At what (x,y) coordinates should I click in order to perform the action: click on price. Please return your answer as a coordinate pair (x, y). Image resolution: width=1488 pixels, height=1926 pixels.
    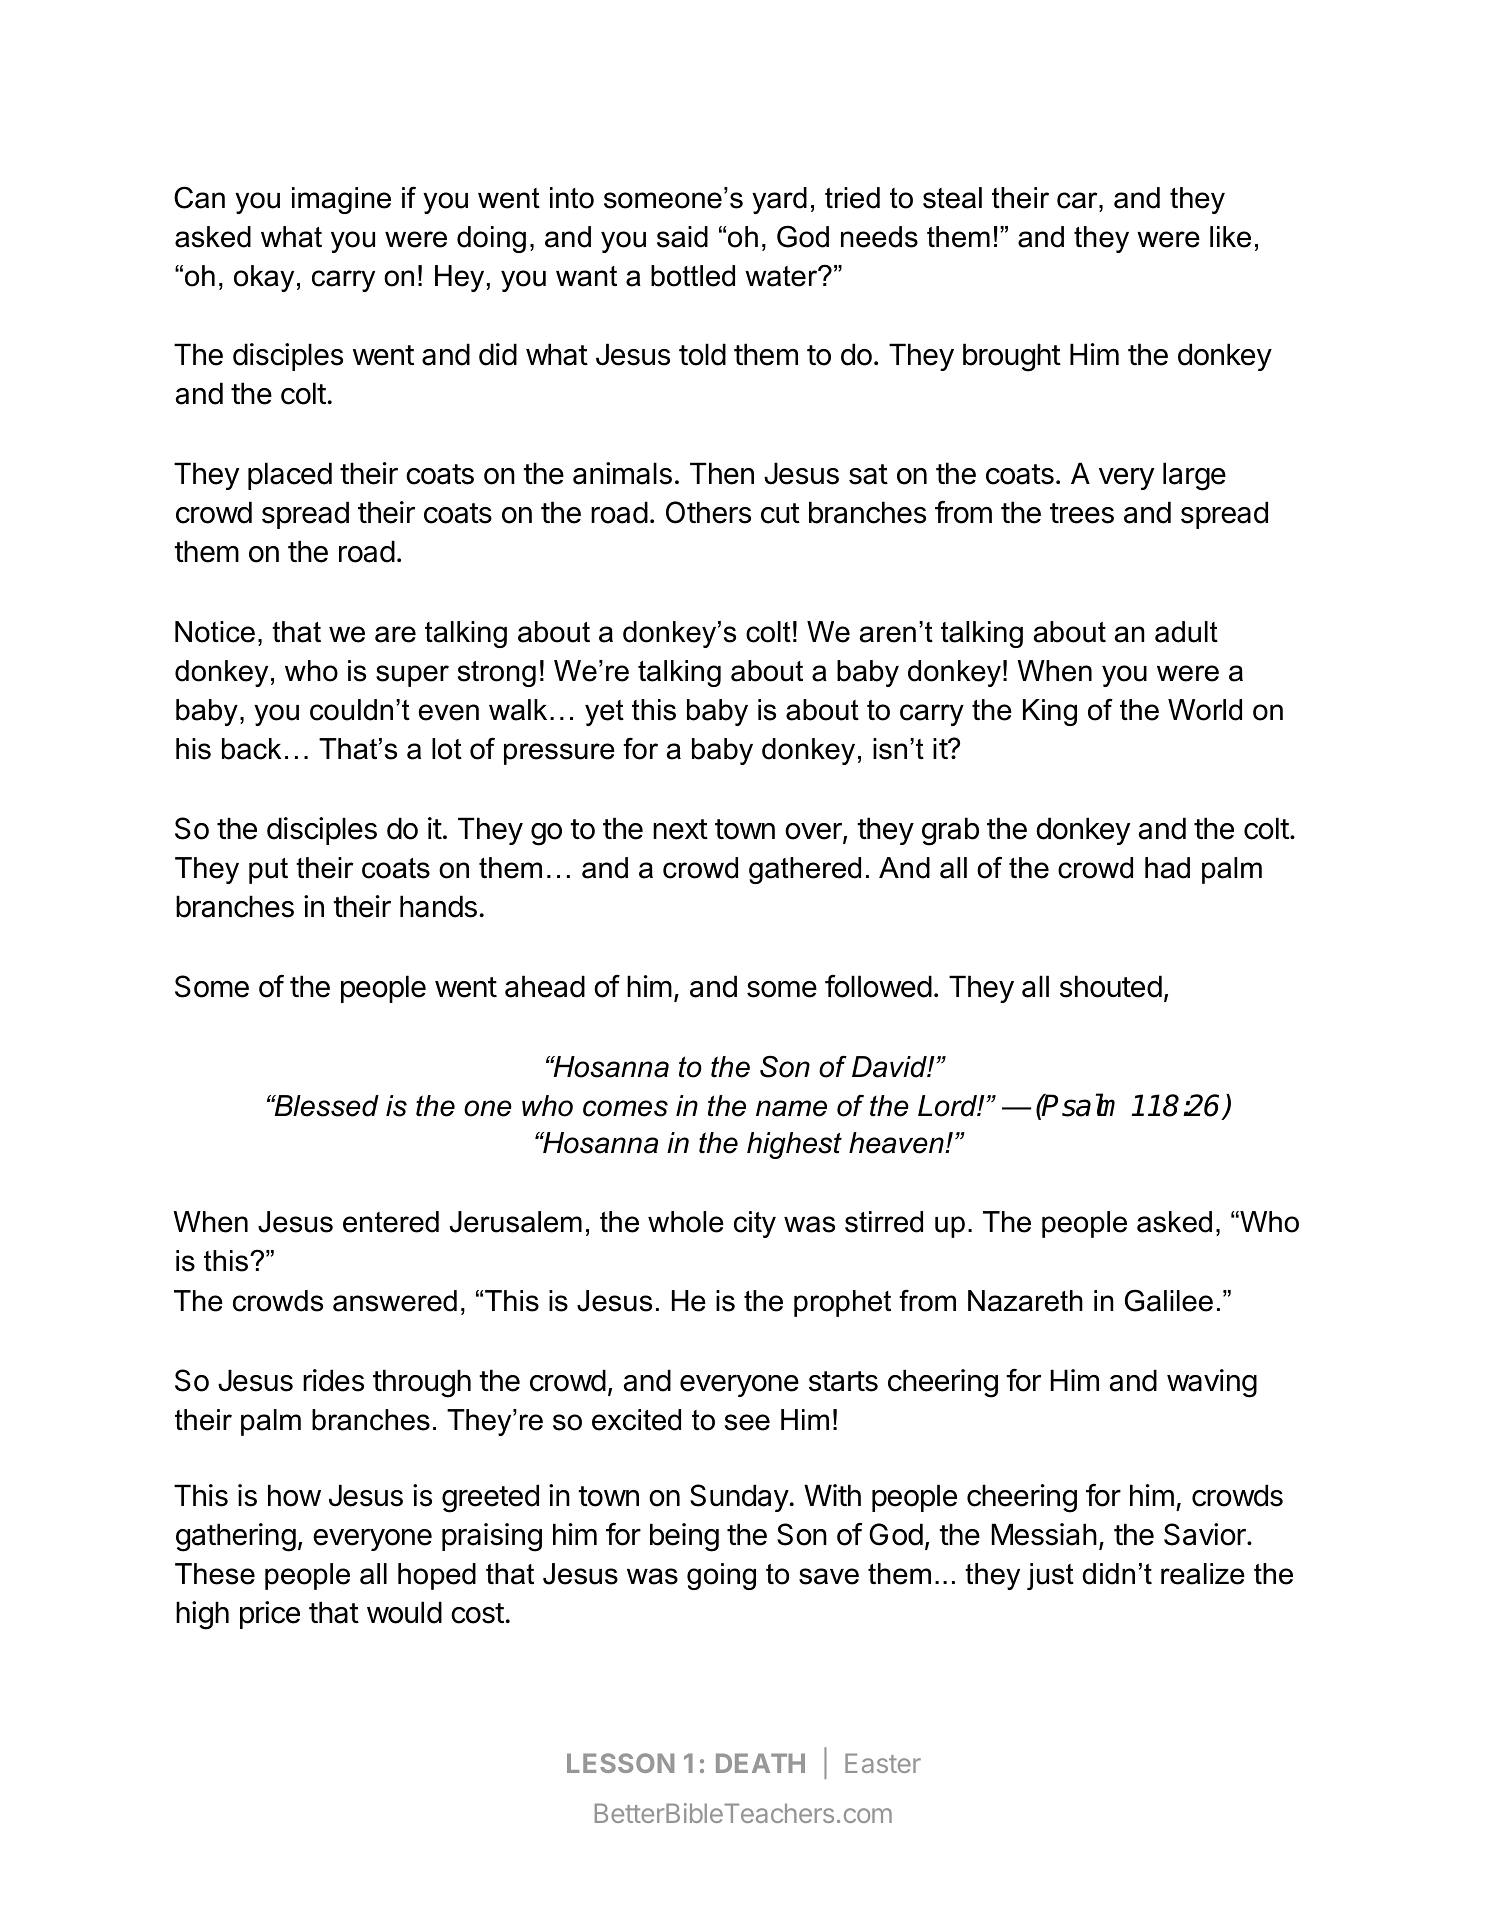
    Looking at the image, I should click on (270, 1615).
